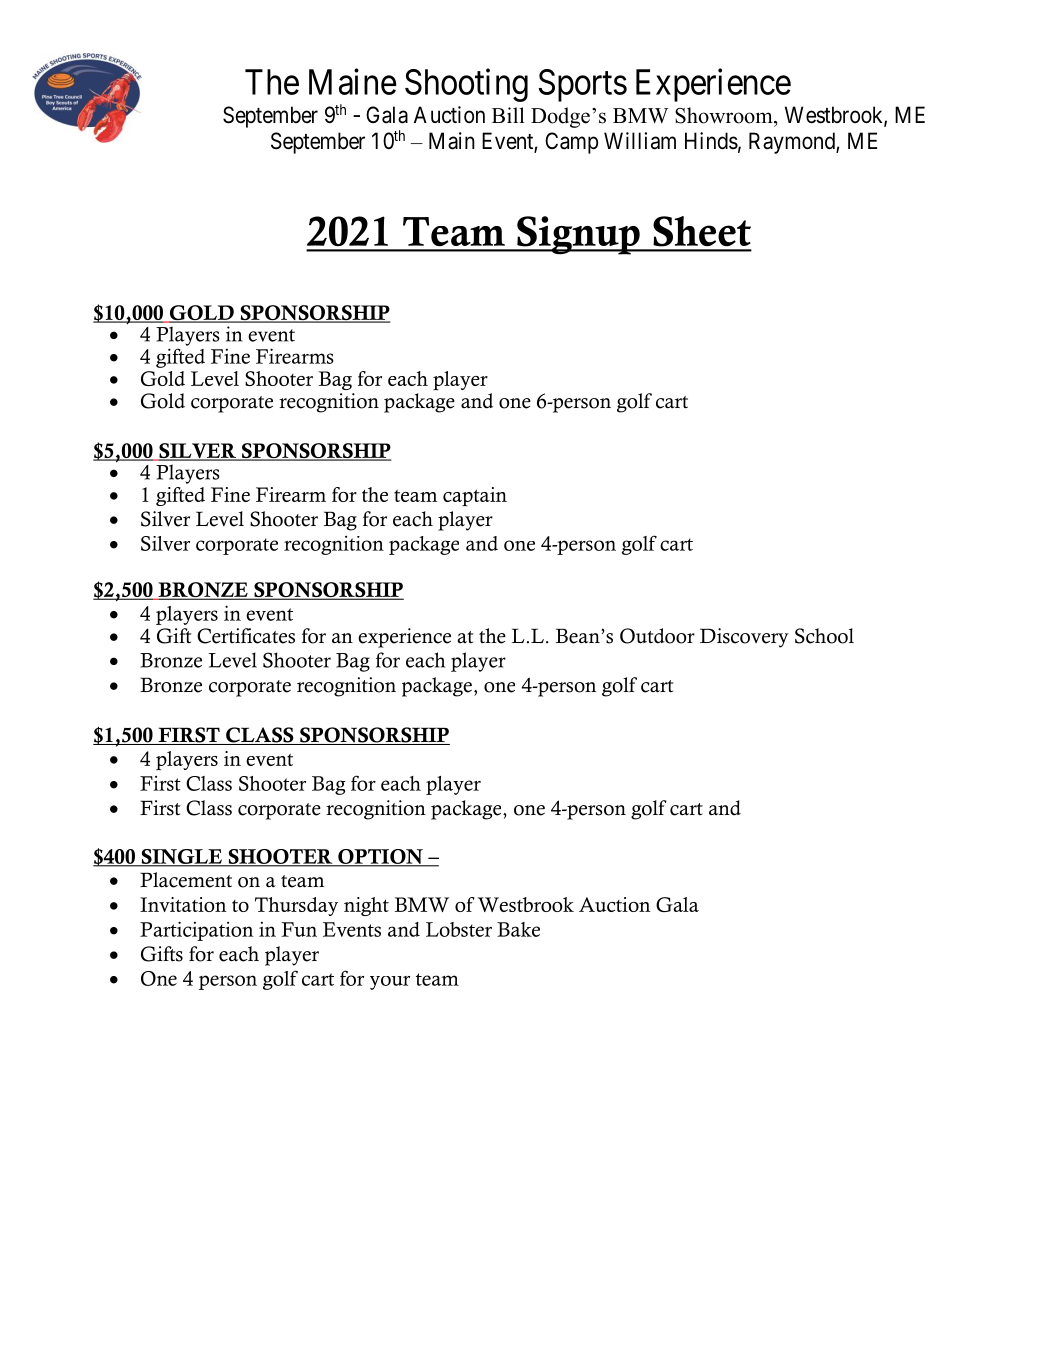  Describe the element at coordinates (380, 857) in the image. I see `OPTION` at that location.
